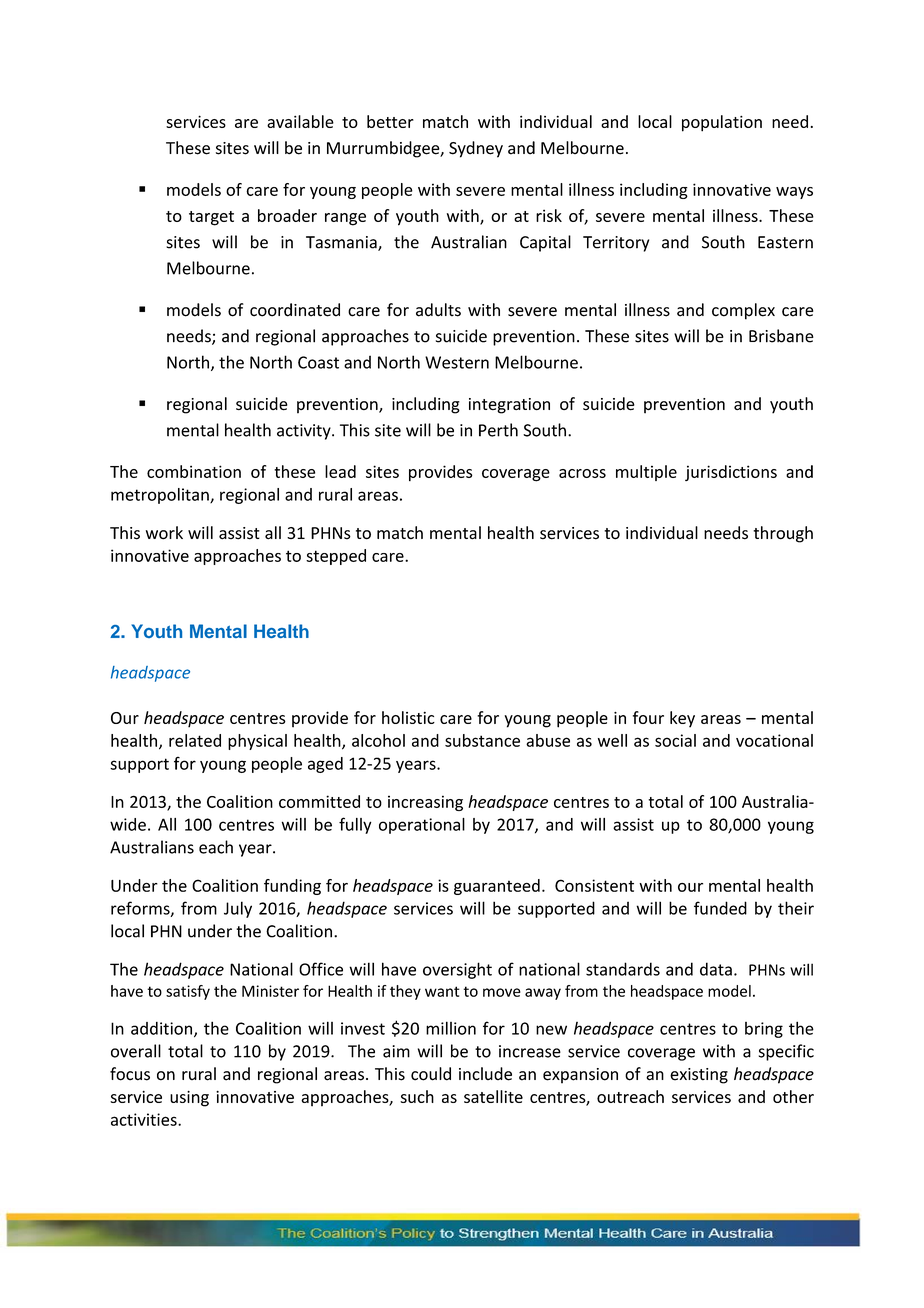 This screenshot has height=1308, width=924. I want to click on target, so click(211, 218).
